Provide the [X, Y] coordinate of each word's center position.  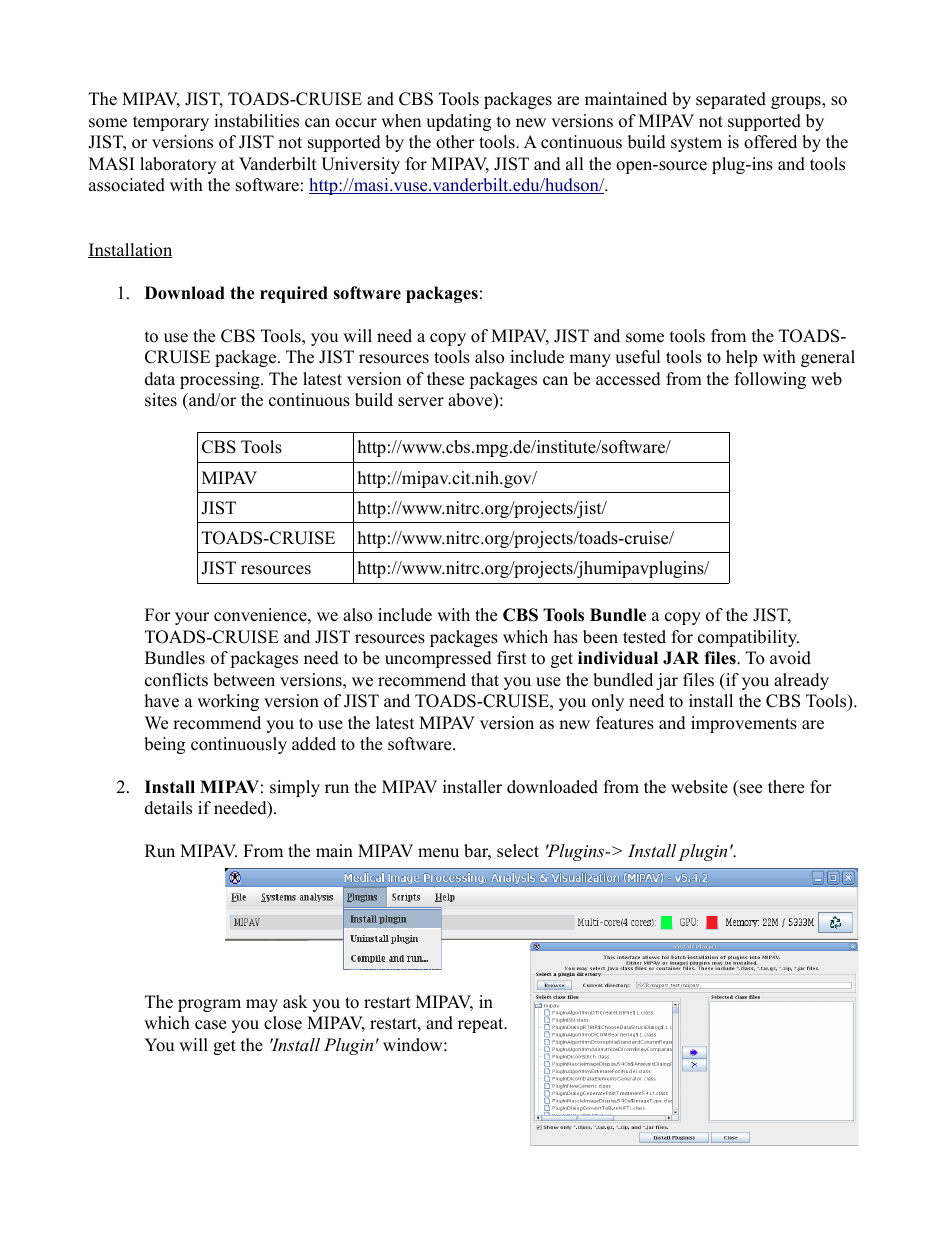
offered [770, 142]
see [751, 789]
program [209, 1005]
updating [458, 122]
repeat [482, 1025]
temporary [171, 123]
